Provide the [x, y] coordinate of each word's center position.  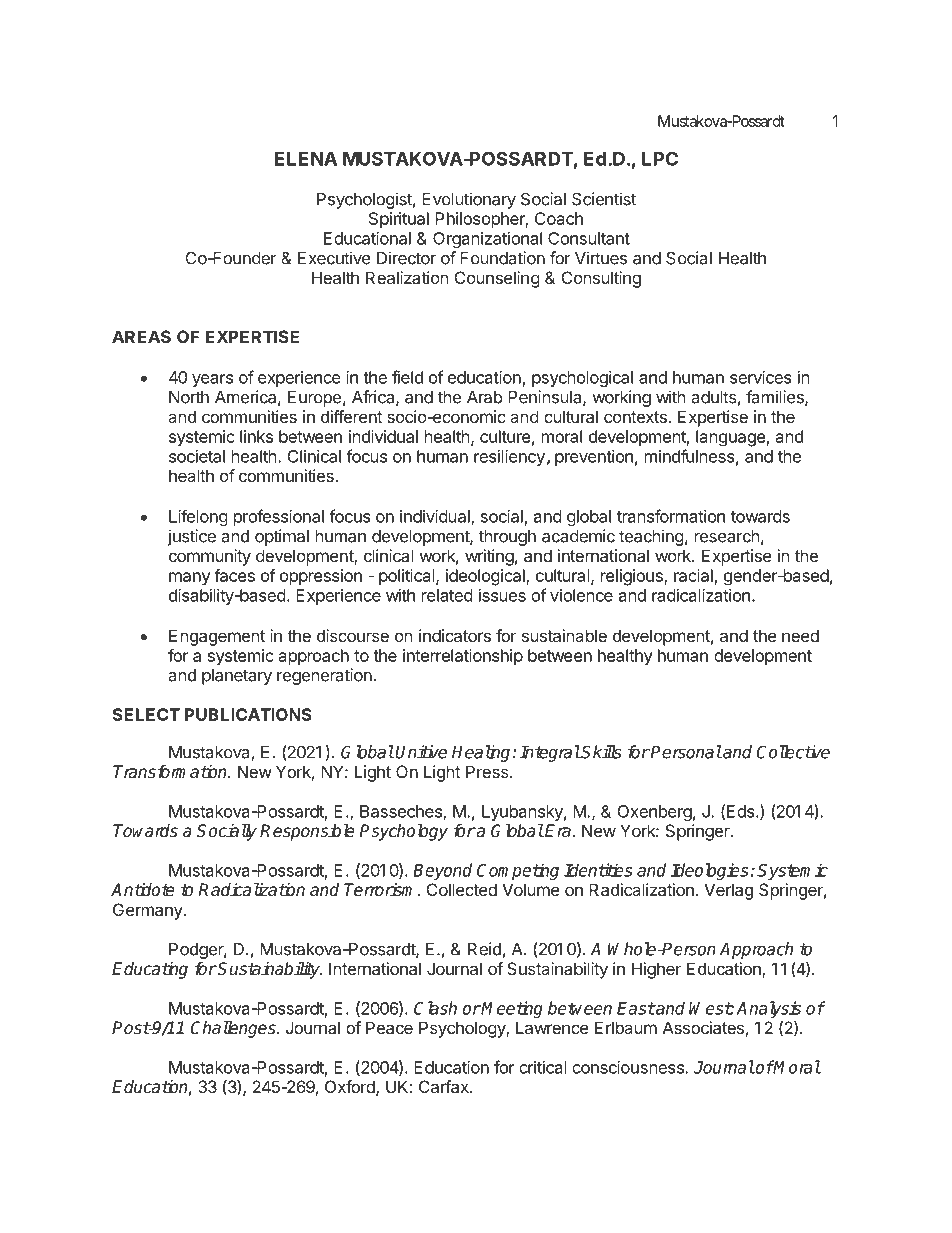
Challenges [234, 1029]
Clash [435, 1008]
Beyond [442, 871]
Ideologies [710, 871]
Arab [485, 397]
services [761, 377]
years [212, 380]
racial [693, 575]
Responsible [307, 832]
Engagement [217, 637]
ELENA [306, 159]
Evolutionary [469, 200]
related [447, 595]
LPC [660, 158]
